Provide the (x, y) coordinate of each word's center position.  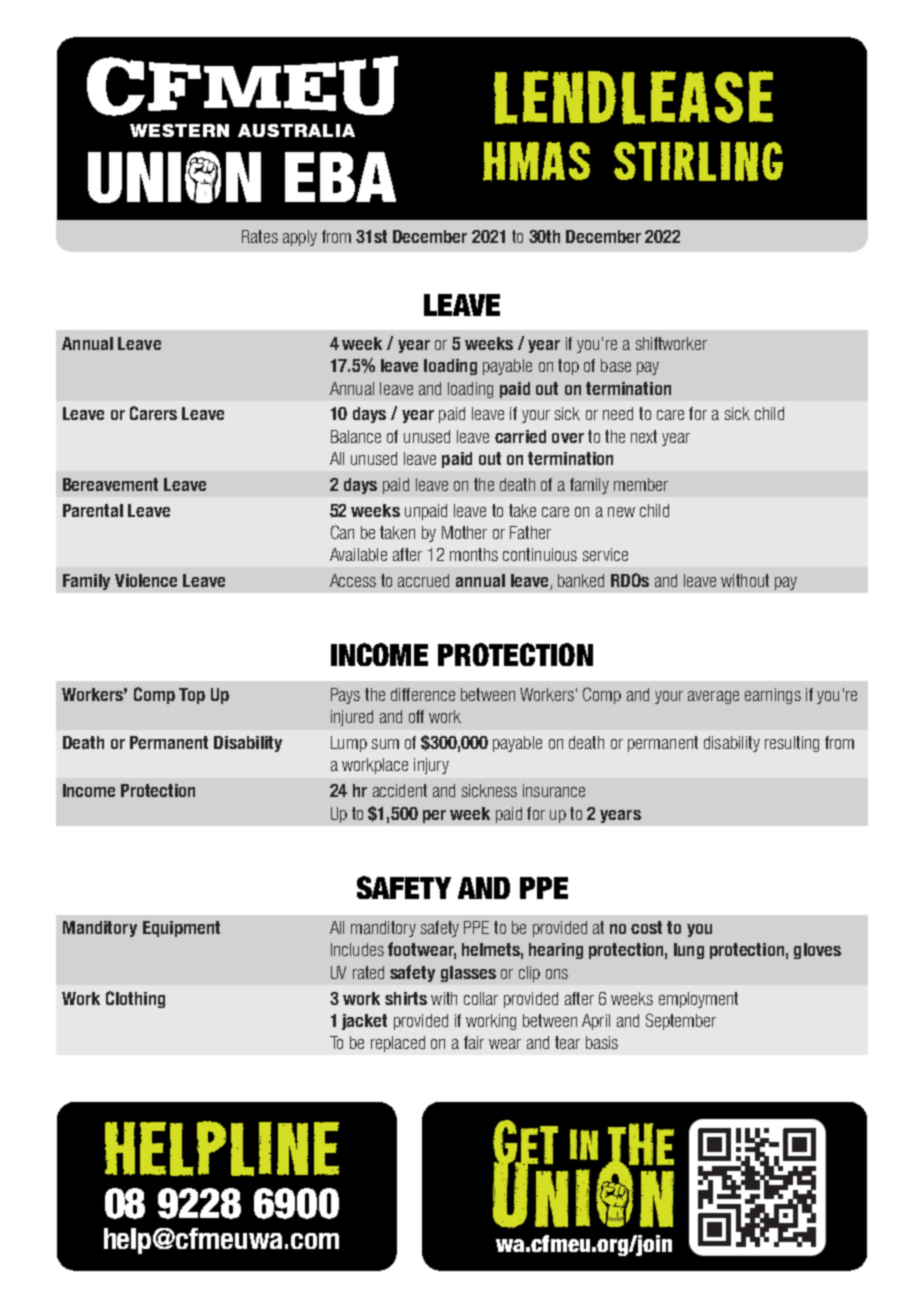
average (713, 697)
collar (481, 998)
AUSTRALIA (296, 130)
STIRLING (698, 161)
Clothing (135, 999)
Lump (349, 744)
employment (698, 1000)
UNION (174, 177)
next (644, 436)
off (416, 716)
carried (520, 436)
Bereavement (110, 484)
